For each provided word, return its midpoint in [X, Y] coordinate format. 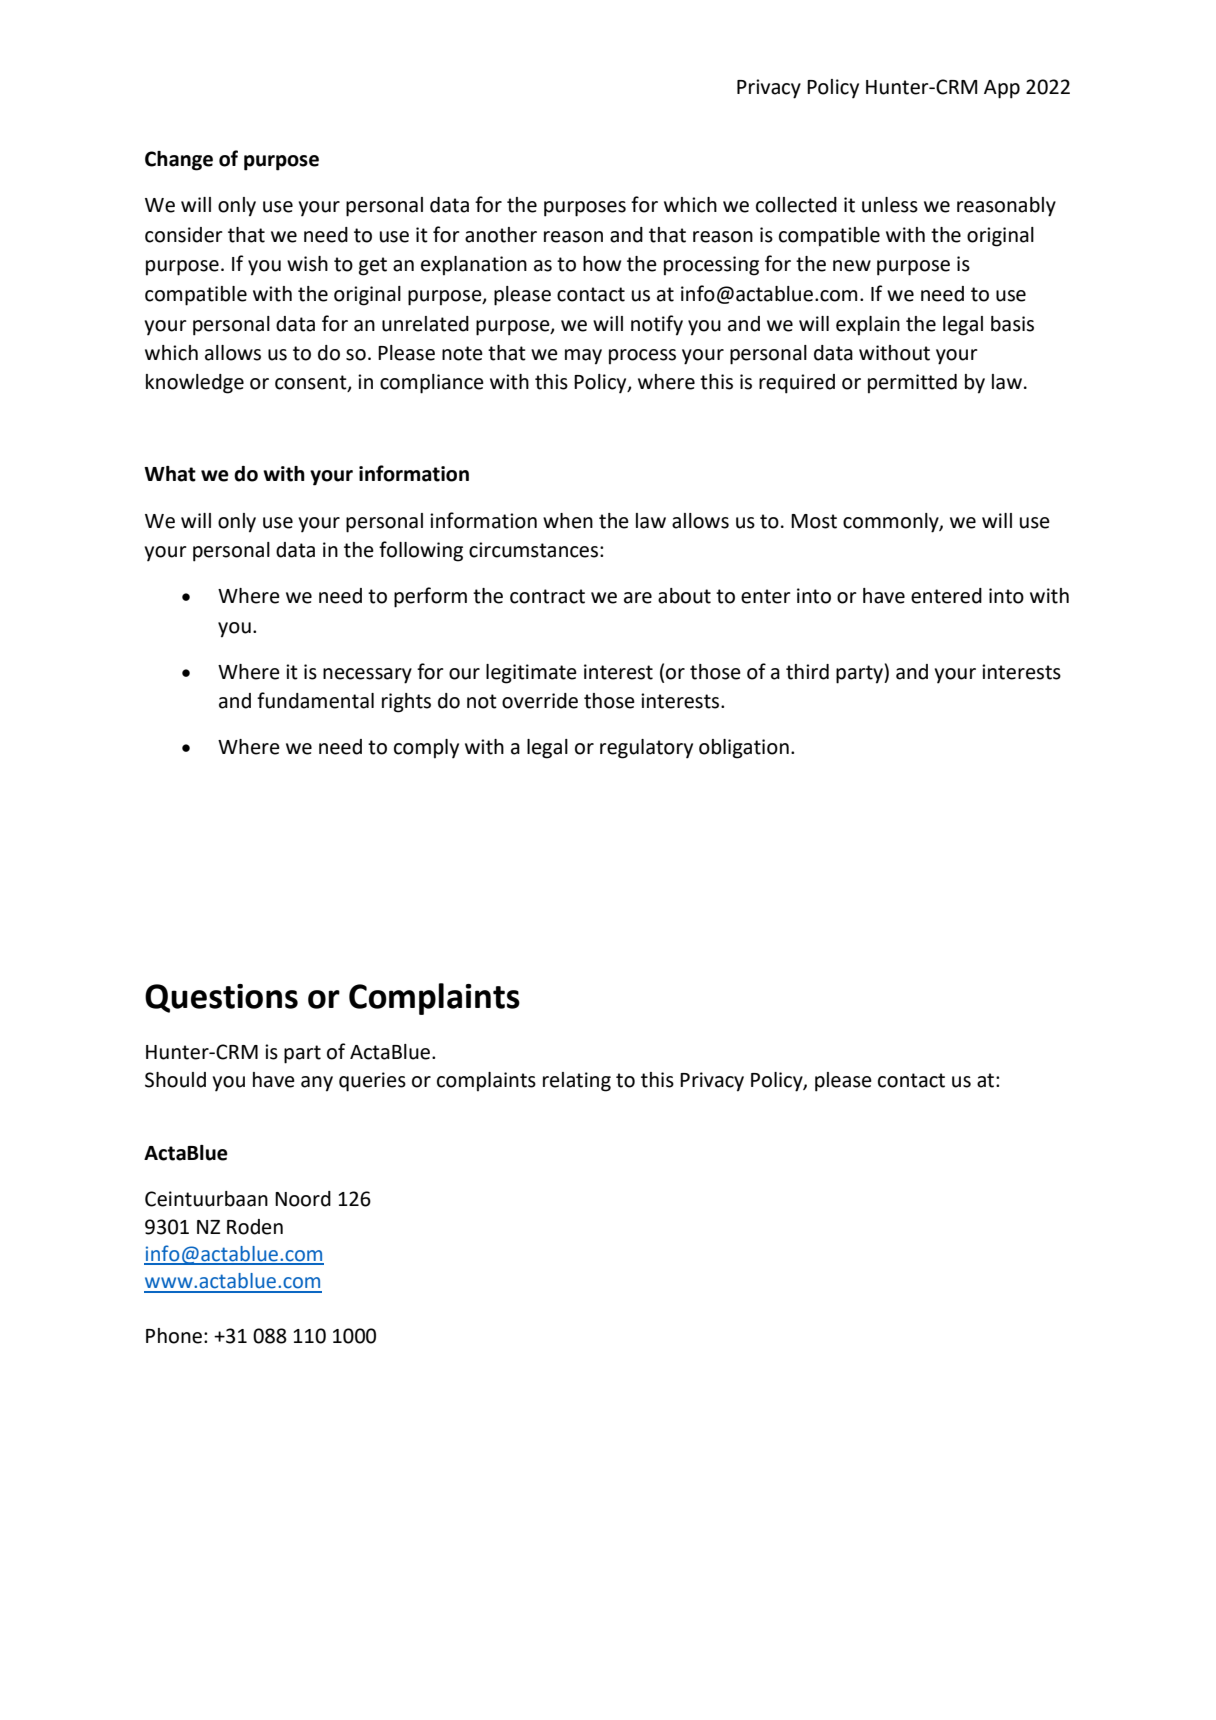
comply [426, 749]
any [317, 1084]
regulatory [646, 749]
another [501, 235]
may [583, 357]
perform [430, 597]
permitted [912, 384]
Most [814, 521]
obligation [744, 749]
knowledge [195, 384]
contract [547, 596]
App [1002, 89]
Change [179, 161]
